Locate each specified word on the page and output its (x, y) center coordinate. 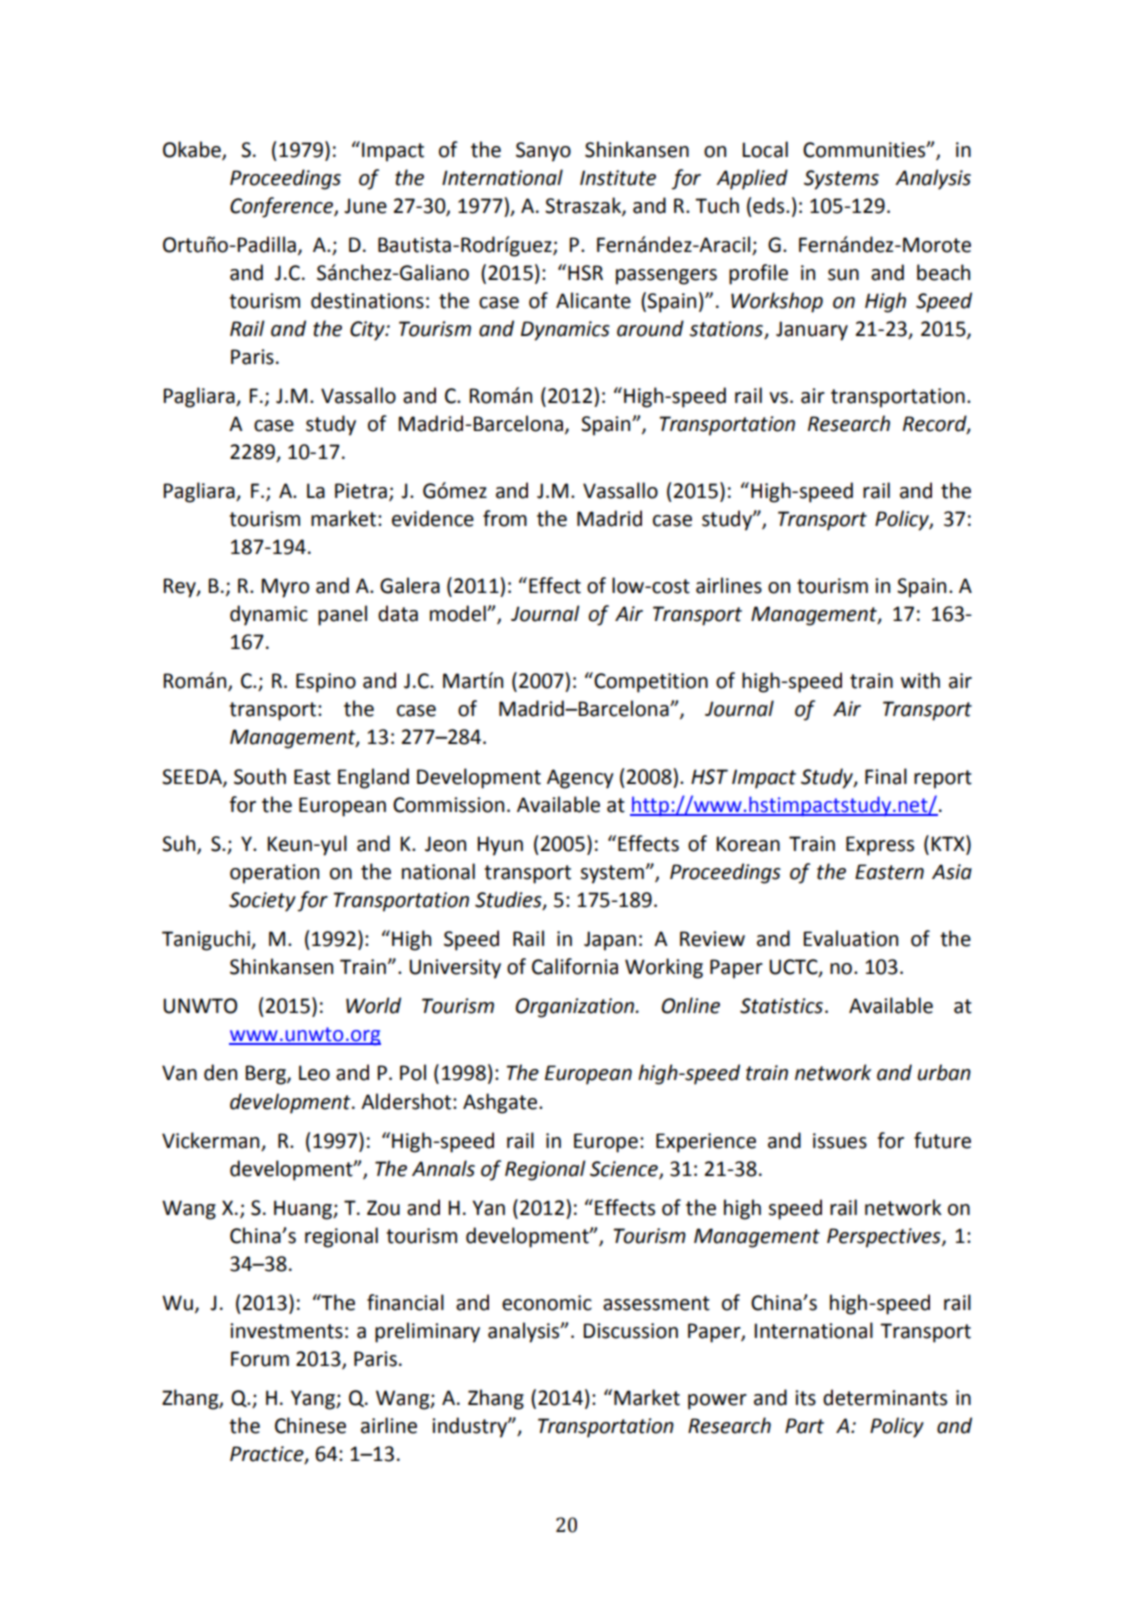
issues (840, 1141)
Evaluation (850, 938)
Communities (865, 150)
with (920, 680)
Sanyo (543, 152)
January (812, 331)
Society (262, 902)
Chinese (310, 1425)
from (505, 518)
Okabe (193, 150)
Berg (266, 1075)
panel (342, 615)
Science (625, 1169)
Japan (610, 941)
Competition (650, 682)
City (368, 331)
